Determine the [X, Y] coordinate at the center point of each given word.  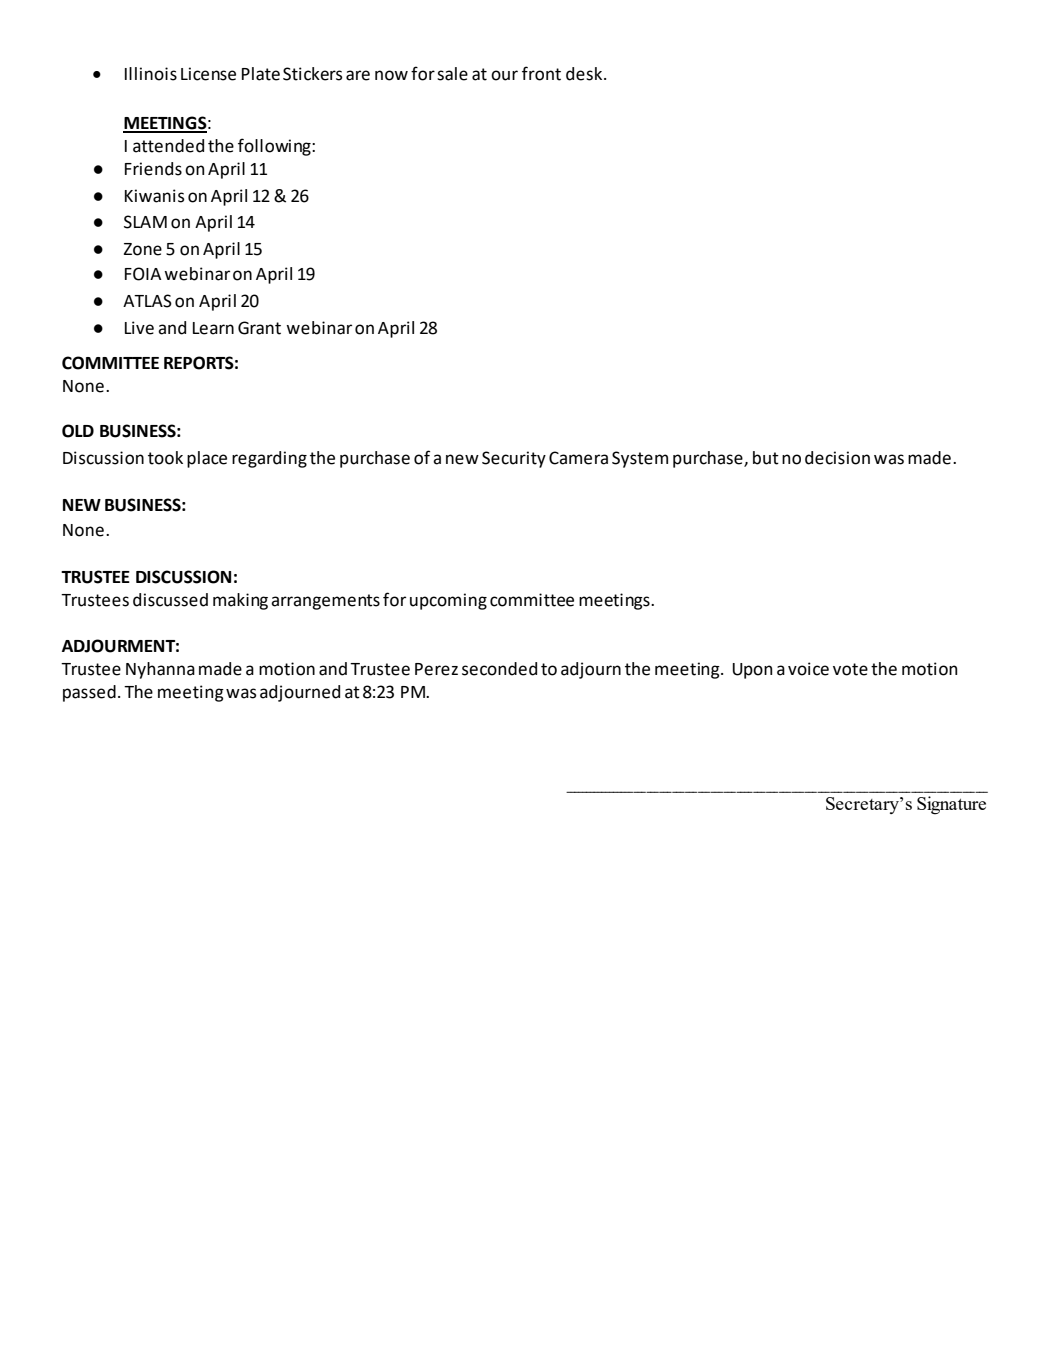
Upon [752, 671]
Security [514, 459]
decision [837, 458]
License [208, 74]
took [165, 458]
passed [89, 693]
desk [585, 74]
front [541, 73]
